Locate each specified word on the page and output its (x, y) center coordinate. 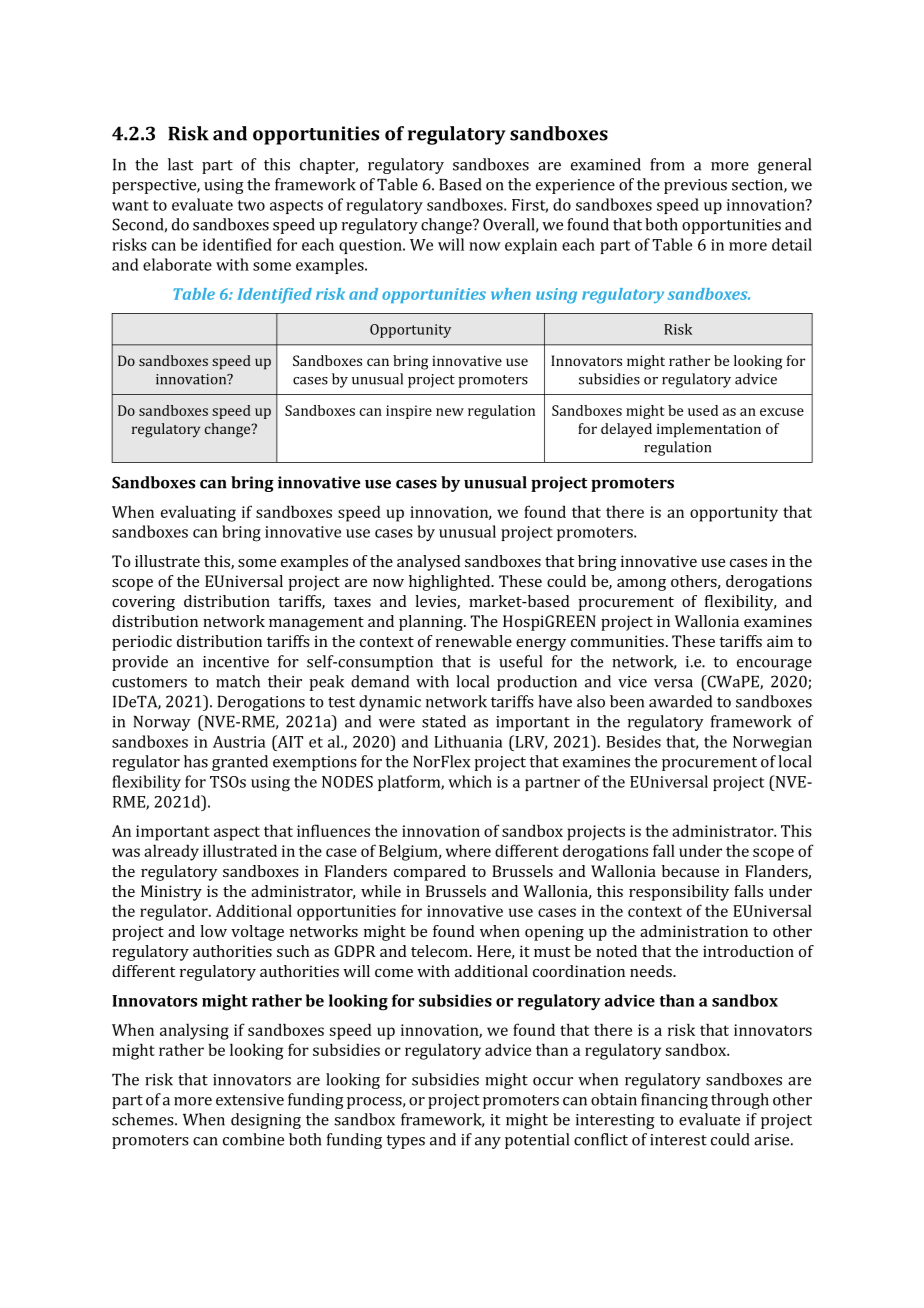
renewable (474, 641)
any (488, 1143)
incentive (236, 662)
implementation (709, 430)
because (690, 871)
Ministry (171, 893)
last (180, 164)
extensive (250, 1100)
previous (695, 186)
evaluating (198, 513)
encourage (774, 665)
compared (430, 873)
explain (531, 246)
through (740, 1101)
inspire (409, 412)
